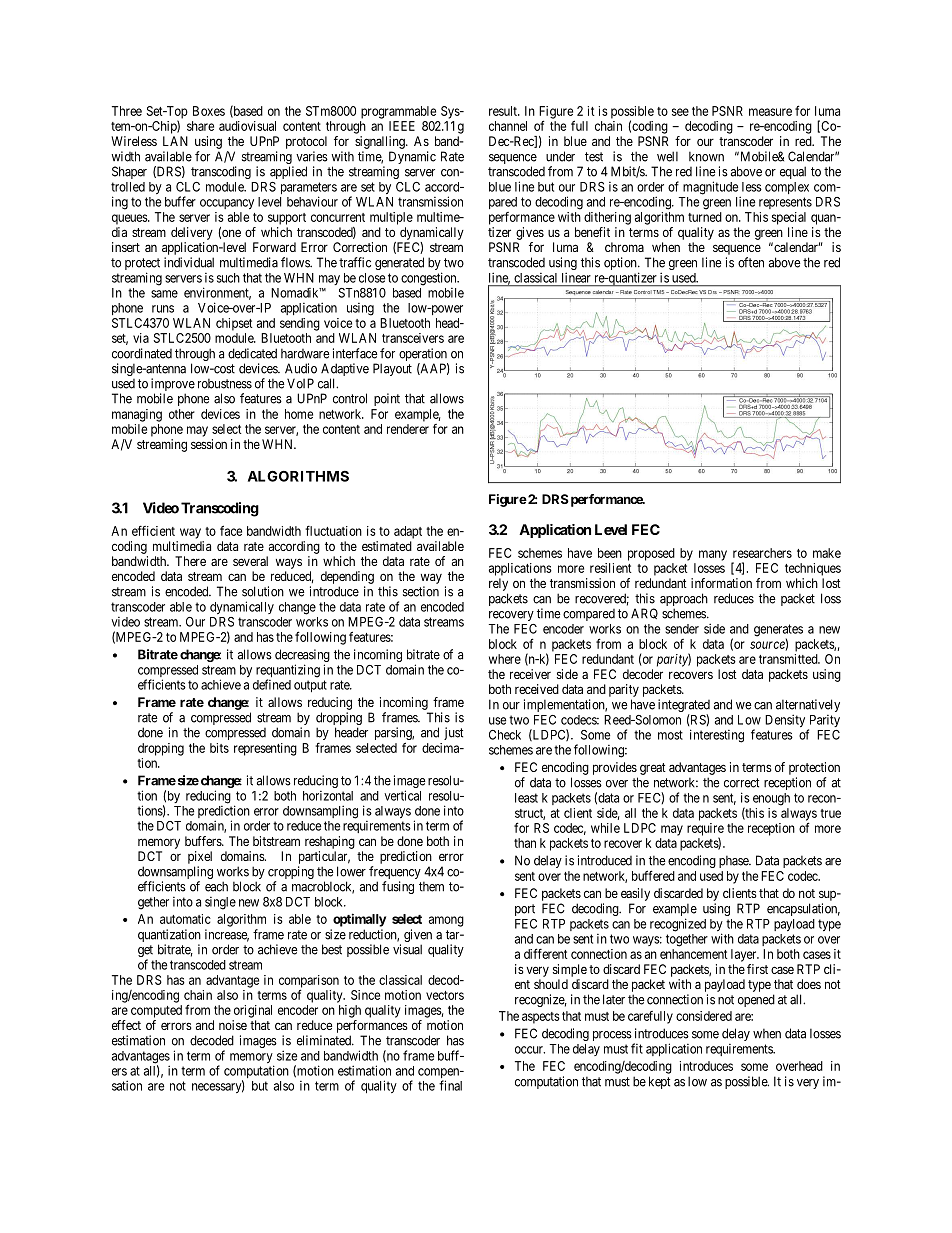 Image resolution: width=952 pixels, height=1233 pixels. Describe the element at coordinates (684, 601) in the screenshot. I see `approach` at that location.
